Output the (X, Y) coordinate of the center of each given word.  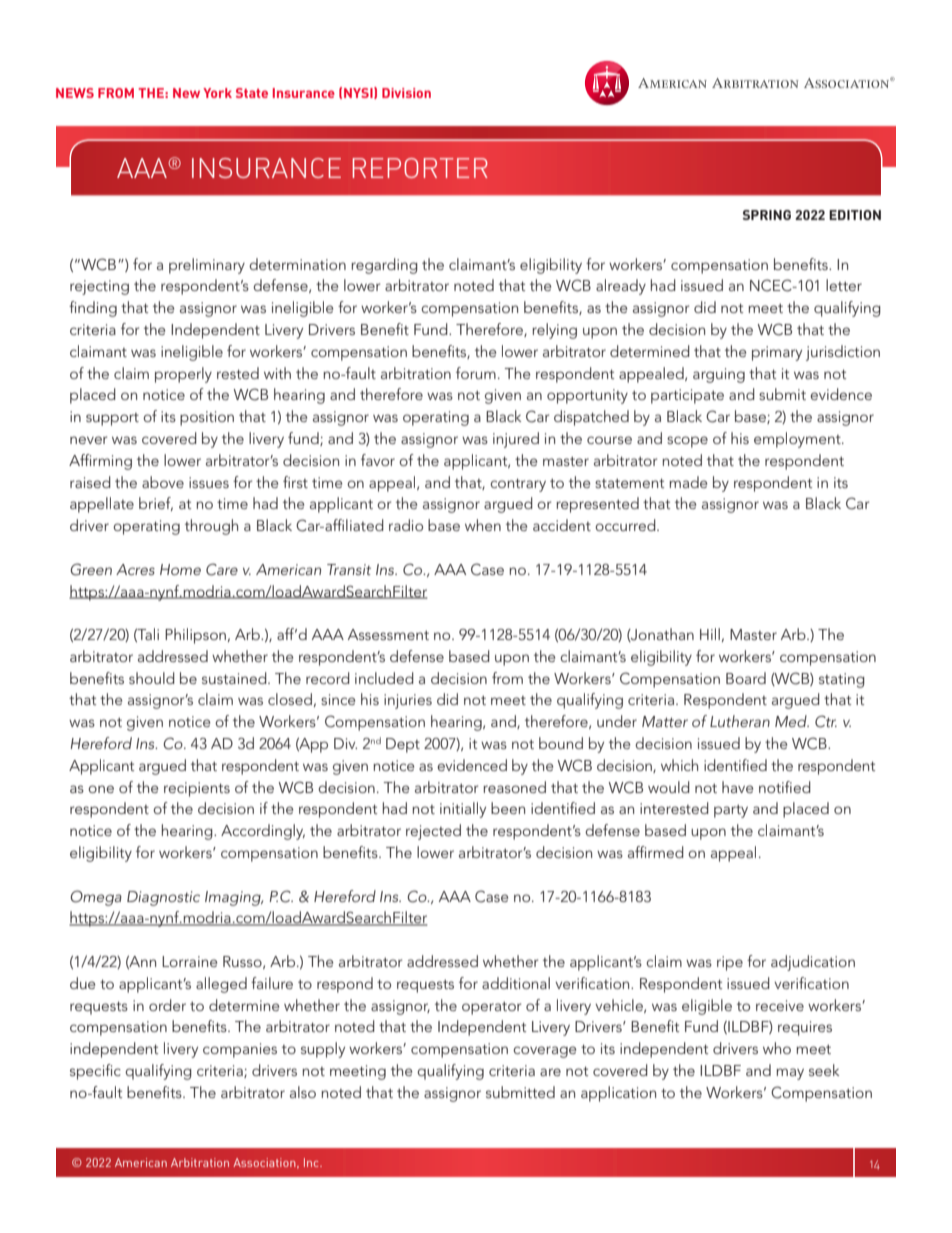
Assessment (388, 634)
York (217, 93)
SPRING (766, 215)
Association (265, 1163)
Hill (710, 634)
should (152, 678)
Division (406, 93)
